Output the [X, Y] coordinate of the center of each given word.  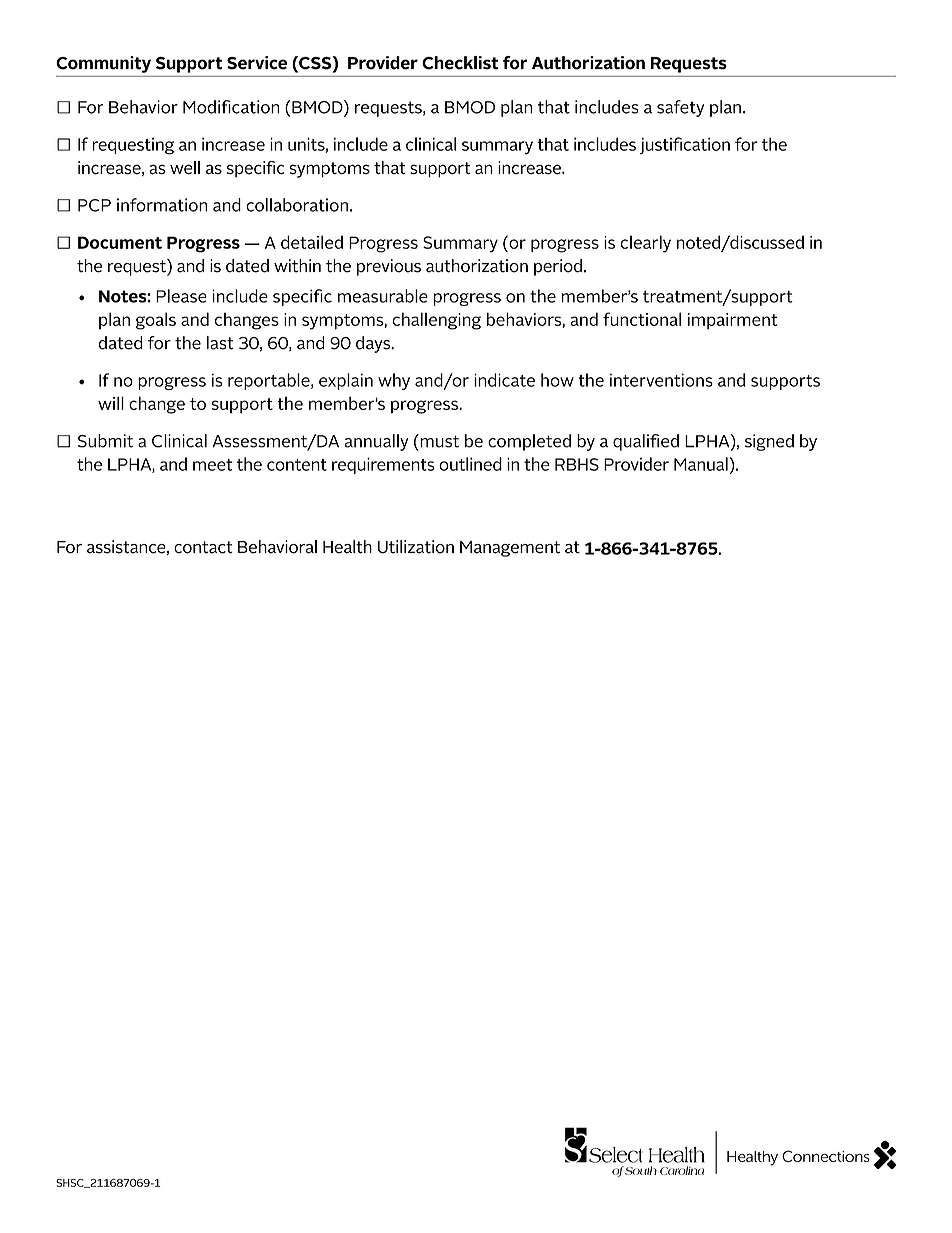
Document [120, 242]
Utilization [416, 547]
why [394, 381]
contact [203, 547]
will [111, 403]
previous [389, 267]
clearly [645, 244]
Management [510, 549]
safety [680, 108]
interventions [661, 380]
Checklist [460, 63]
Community [103, 64]
